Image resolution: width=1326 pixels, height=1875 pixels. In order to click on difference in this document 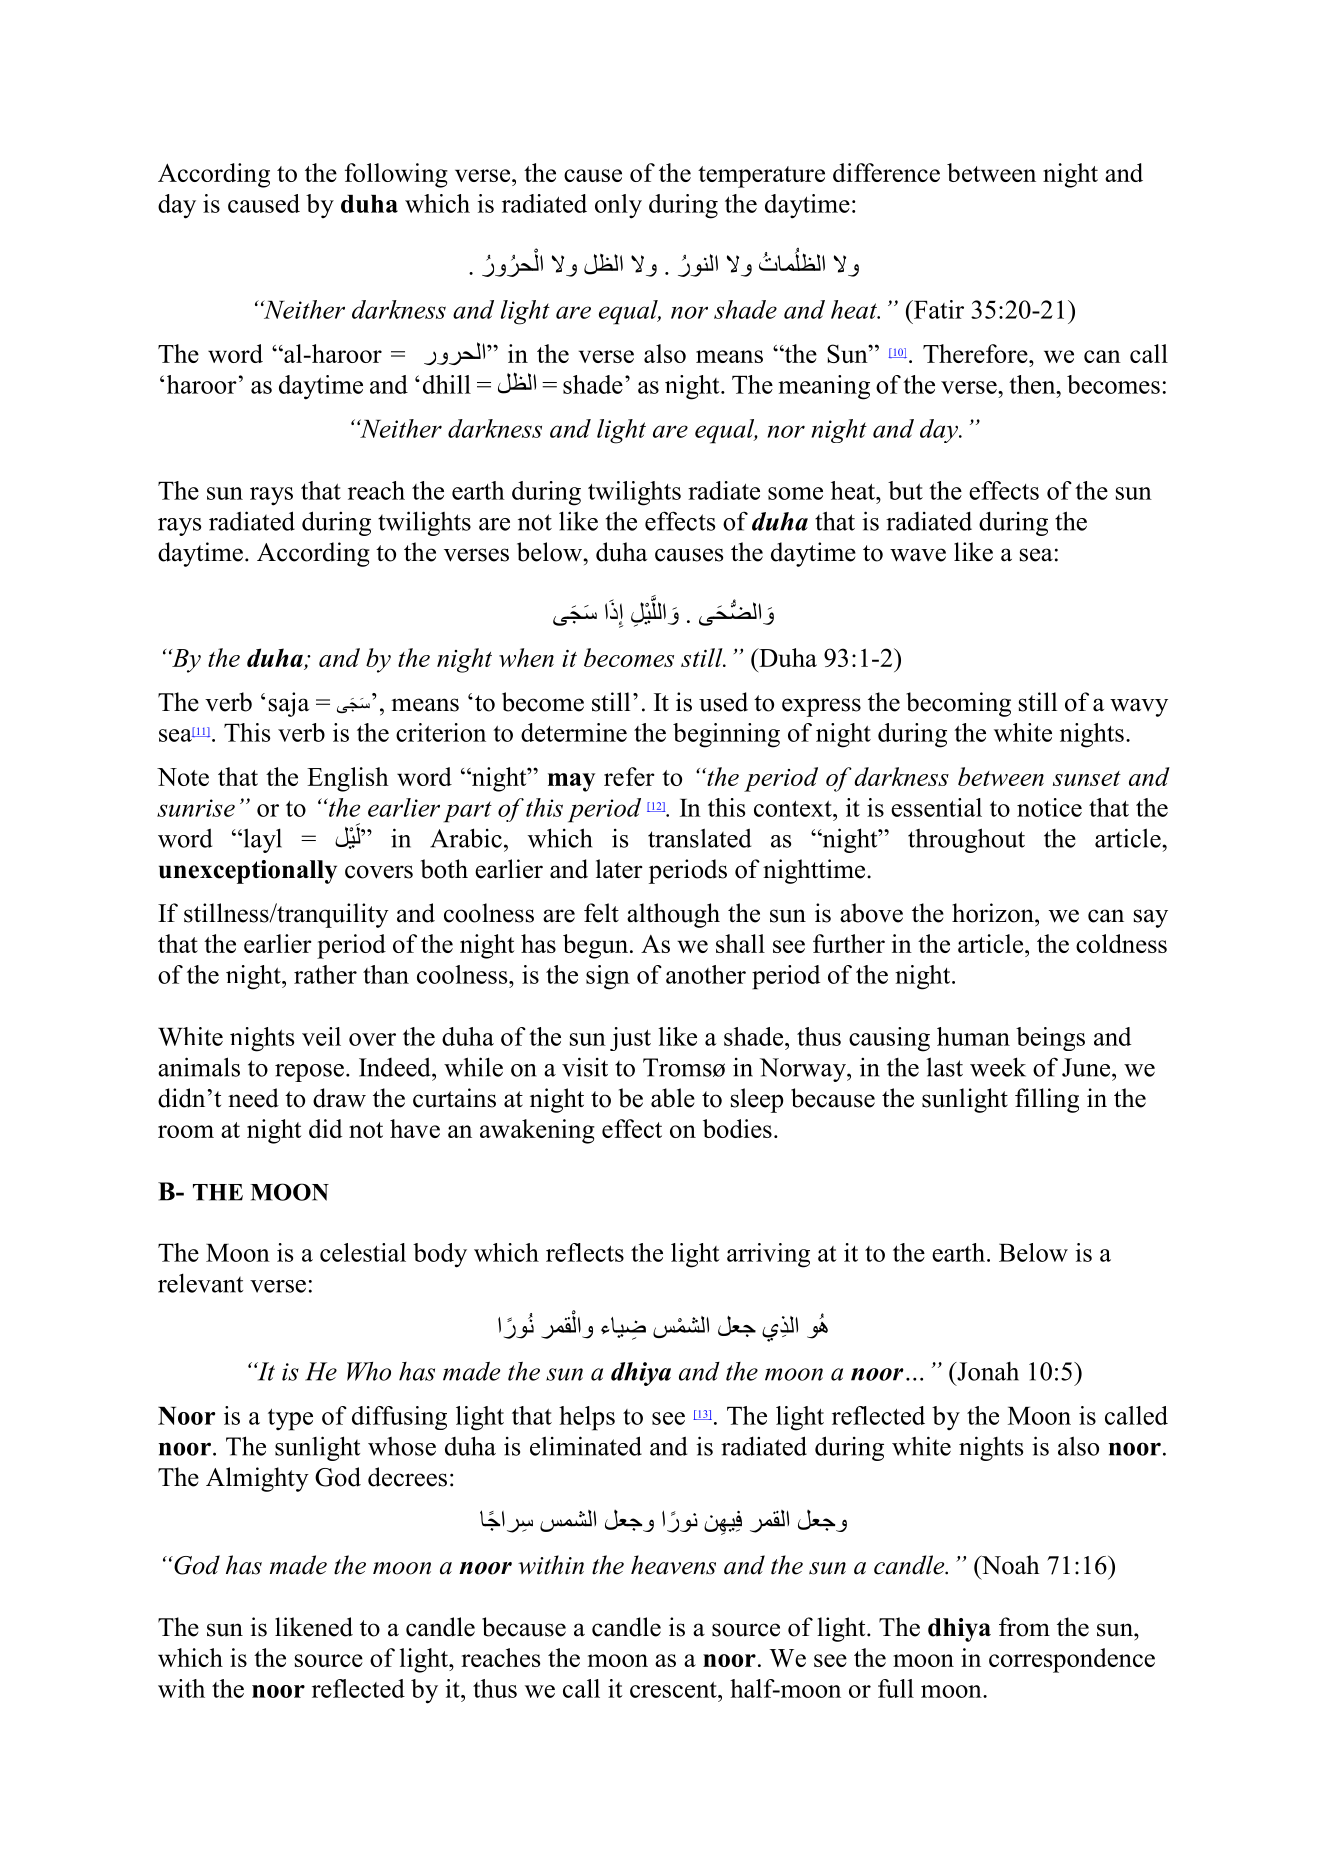, I will do `click(886, 172)`.
